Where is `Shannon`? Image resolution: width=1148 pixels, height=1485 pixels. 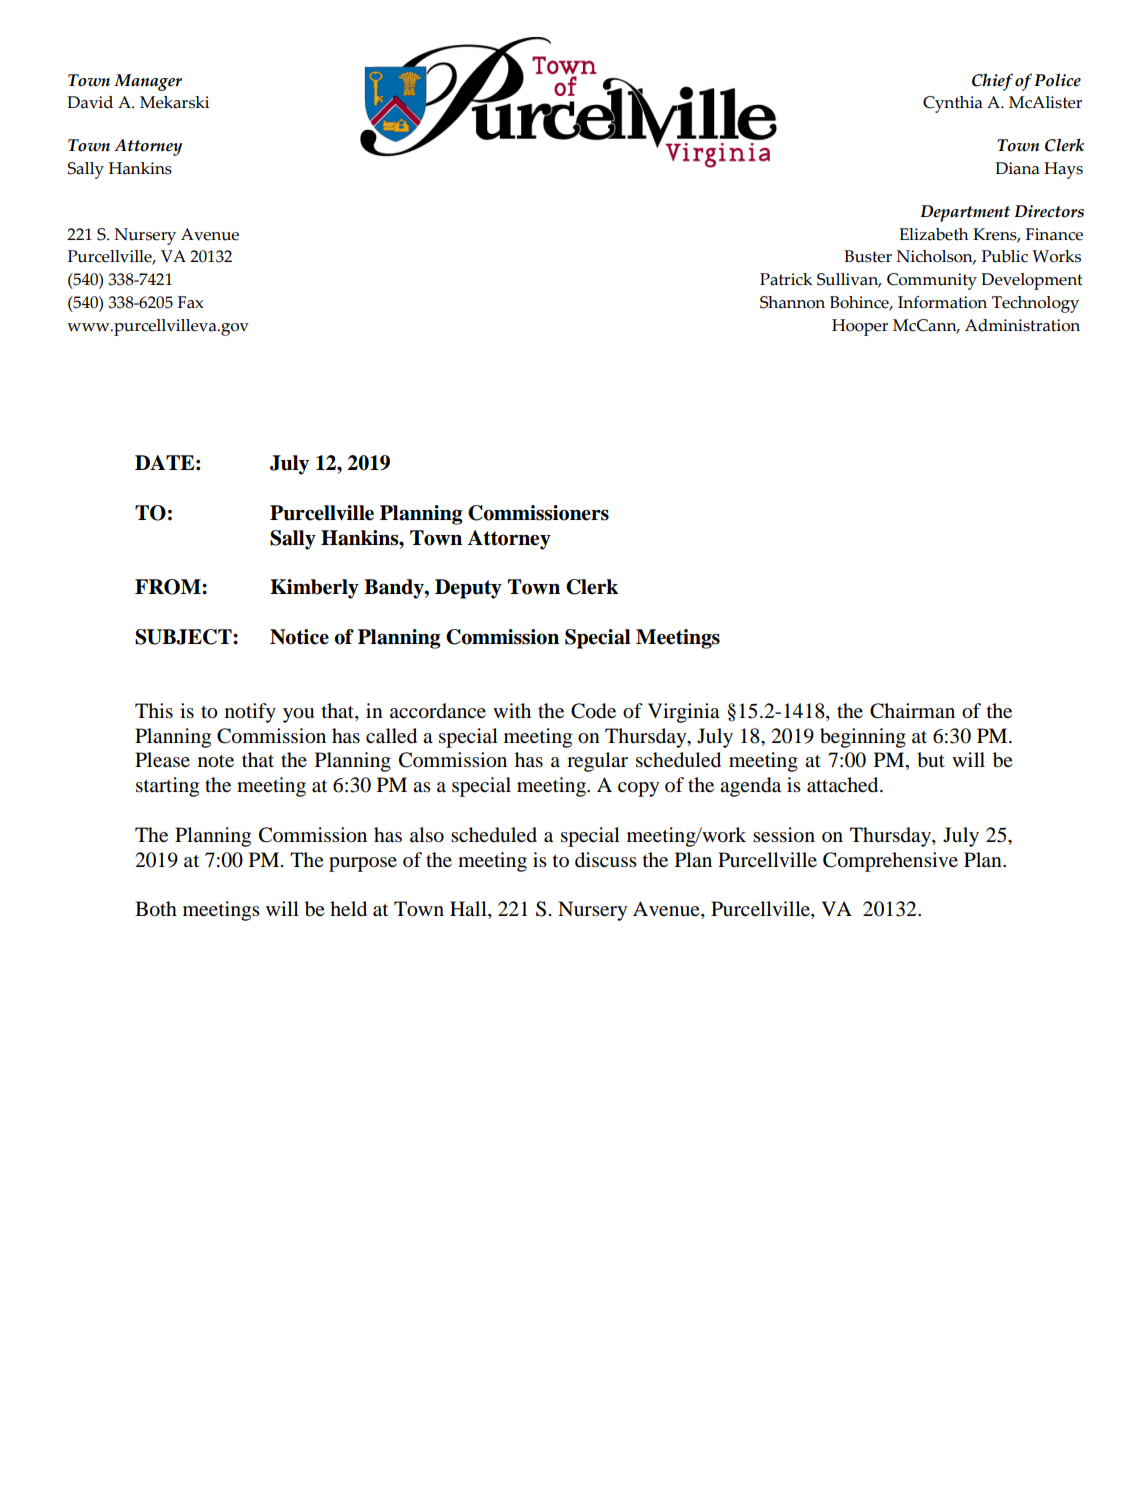
Shannon is located at coordinates (792, 302).
